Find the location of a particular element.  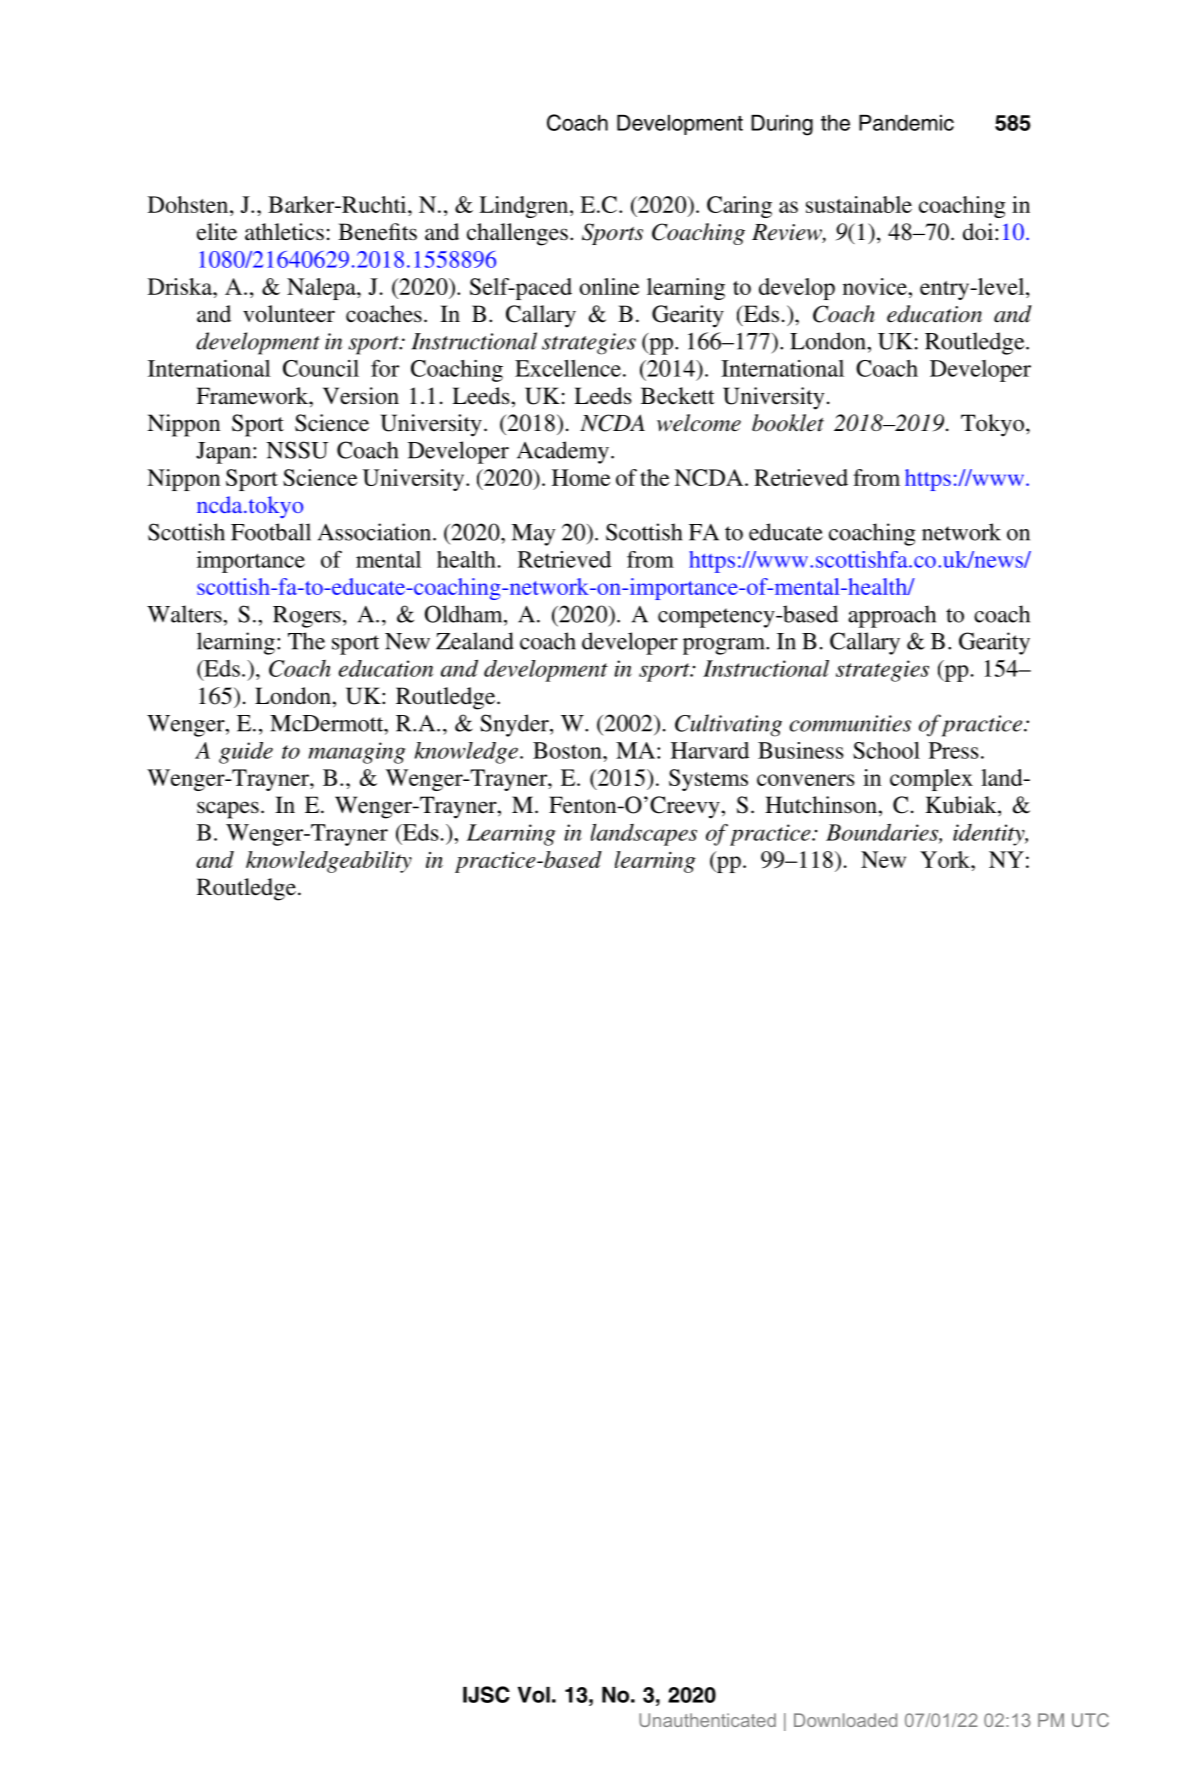

sustainable is located at coordinates (859, 204).
